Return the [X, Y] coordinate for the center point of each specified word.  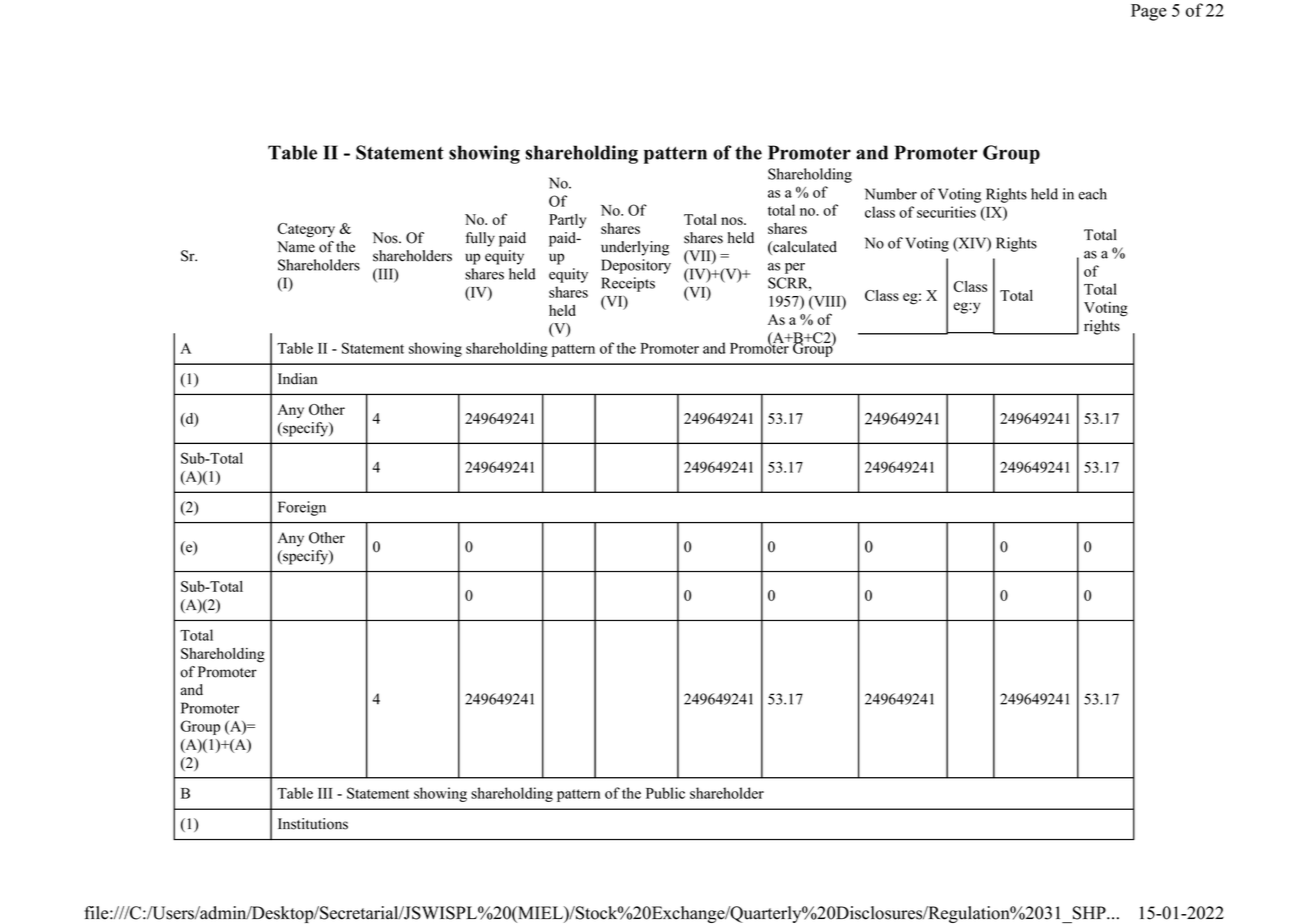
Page [1148, 12]
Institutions [313, 824]
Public [665, 793]
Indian [297, 379]
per [795, 268]
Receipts [628, 284]
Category [306, 230]
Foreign [302, 508]
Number [891, 194]
